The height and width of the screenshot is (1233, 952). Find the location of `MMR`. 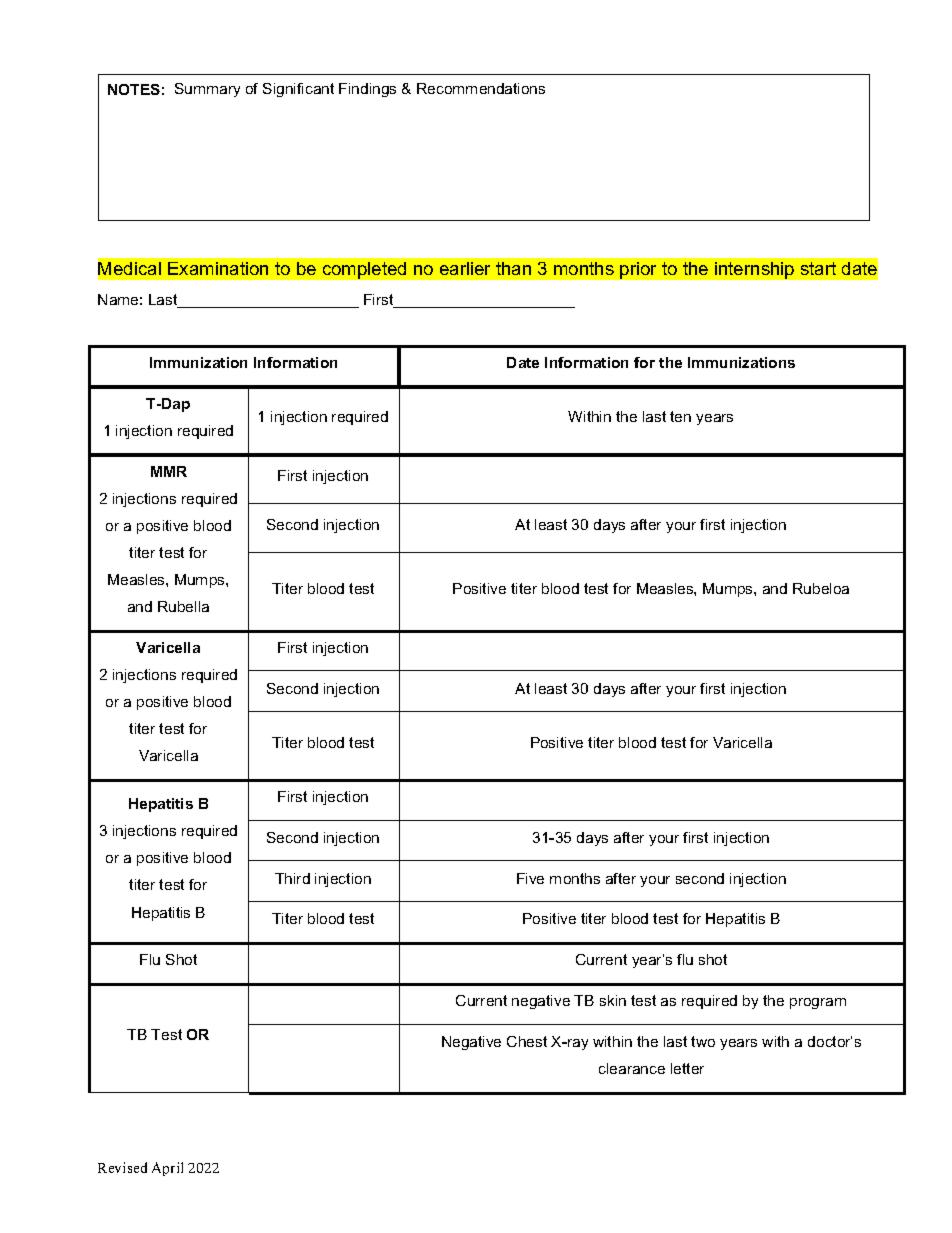

MMR is located at coordinates (169, 471).
